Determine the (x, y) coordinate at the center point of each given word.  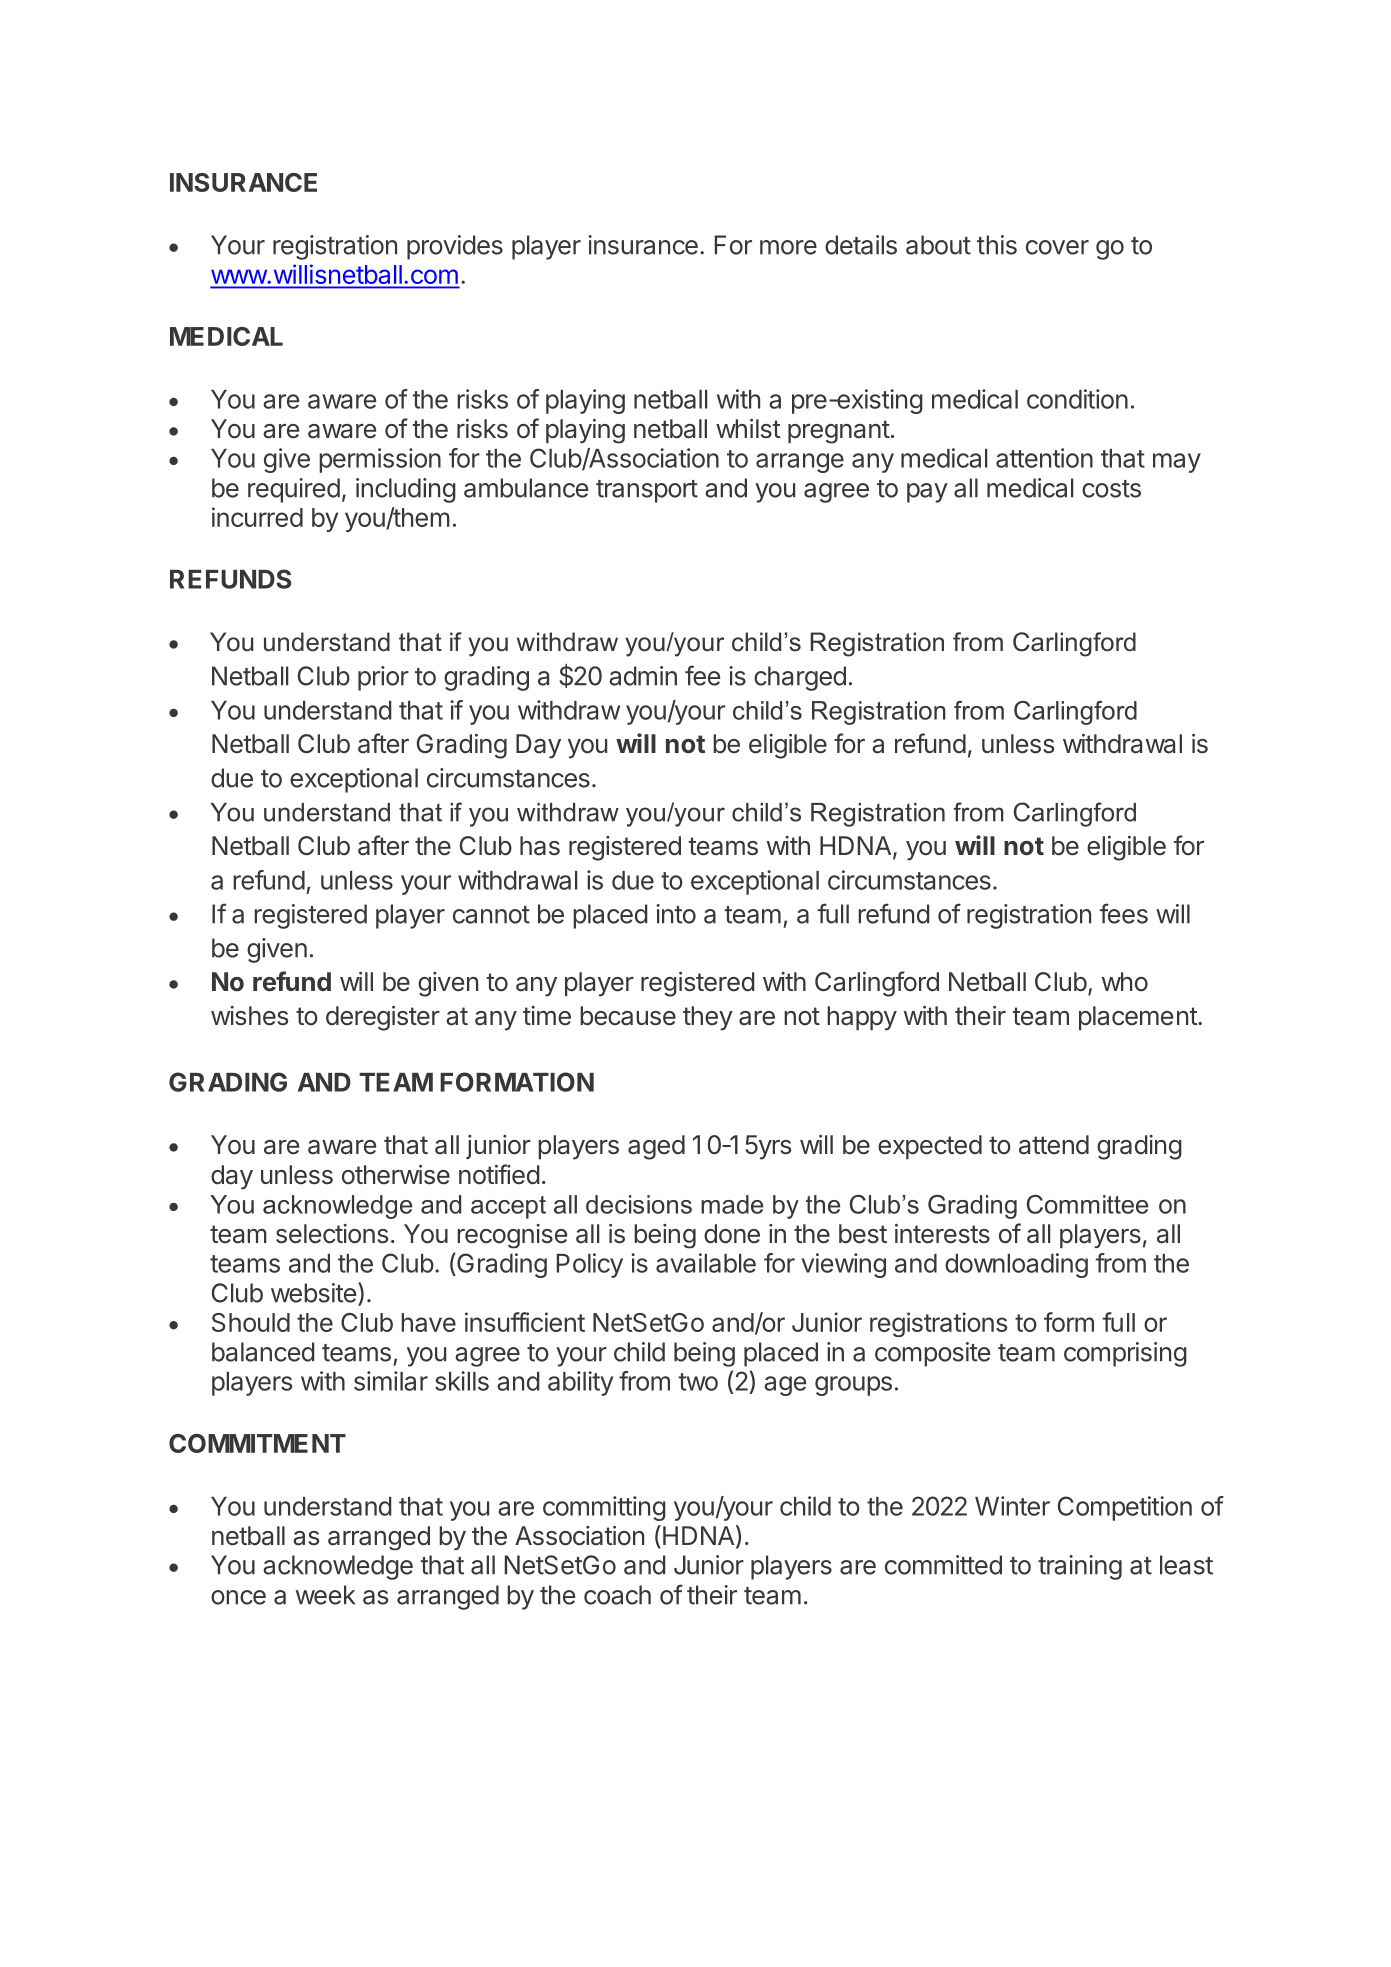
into (676, 914)
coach (617, 1595)
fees (1123, 913)
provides (455, 247)
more (788, 247)
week (325, 1595)
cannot (491, 915)
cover (1057, 247)
